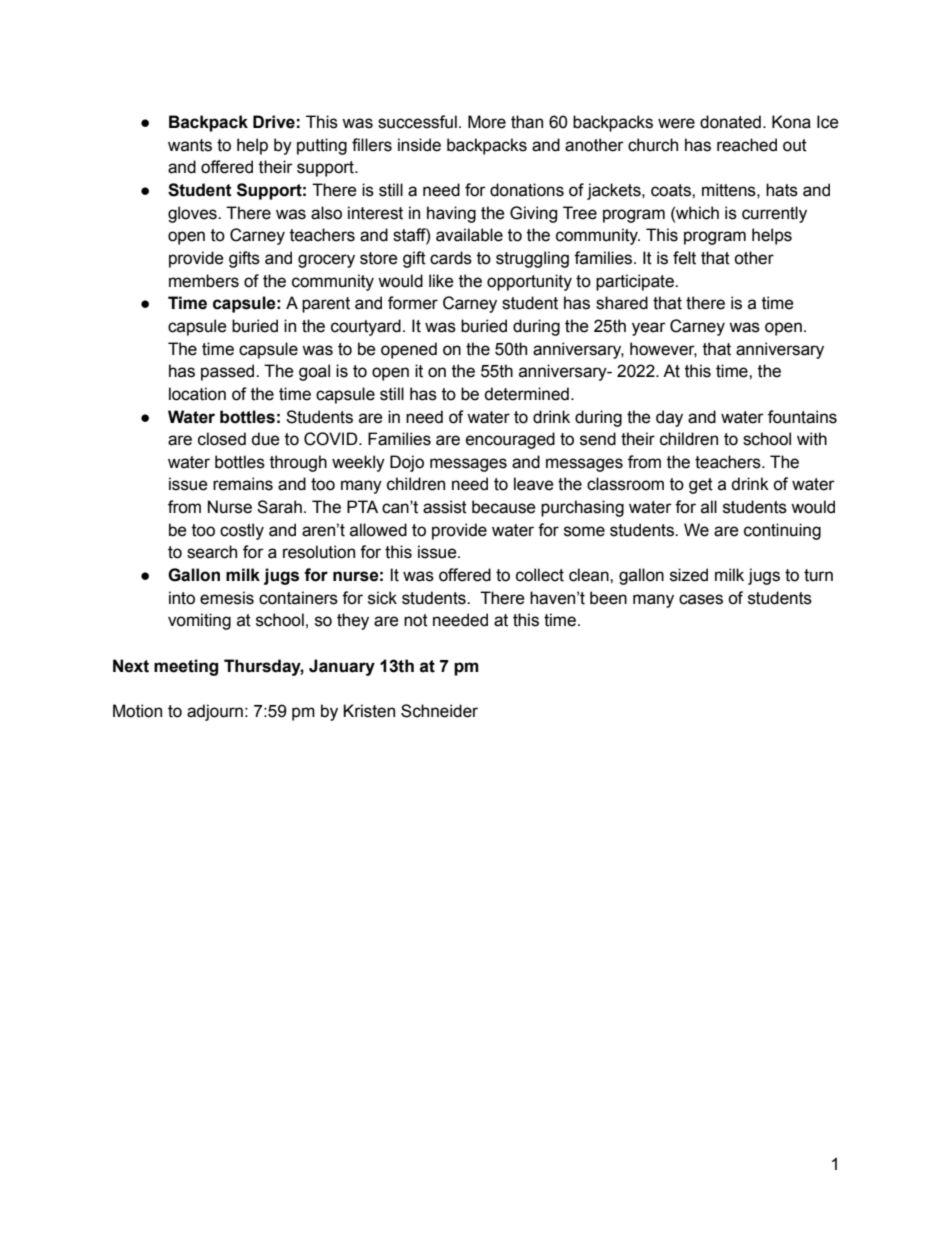 This page has height=1233, width=952. Describe the element at coordinates (439, 711) in the page. I see `Schneider` at that location.
